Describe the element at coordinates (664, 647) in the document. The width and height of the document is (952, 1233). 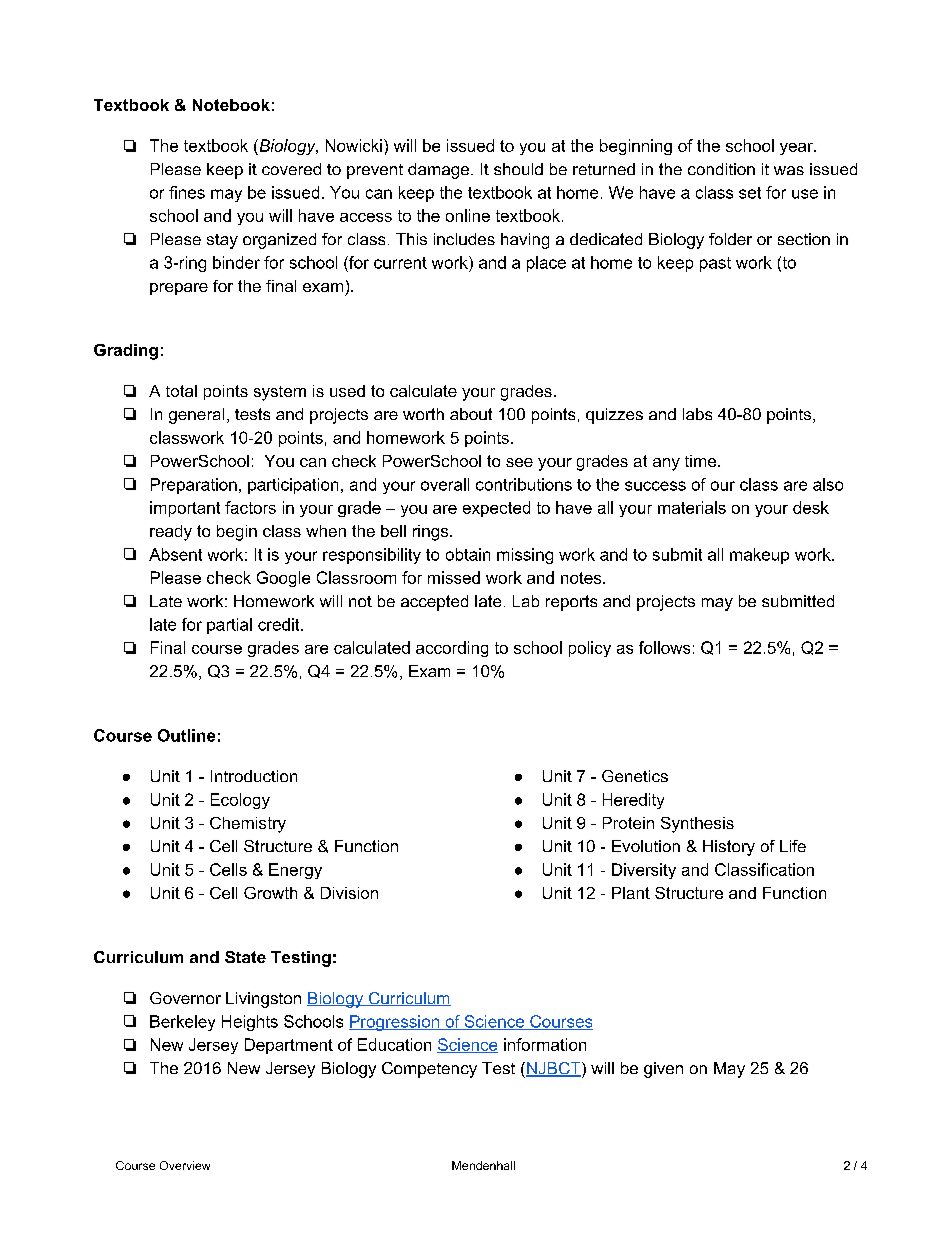
I see `follows` at that location.
